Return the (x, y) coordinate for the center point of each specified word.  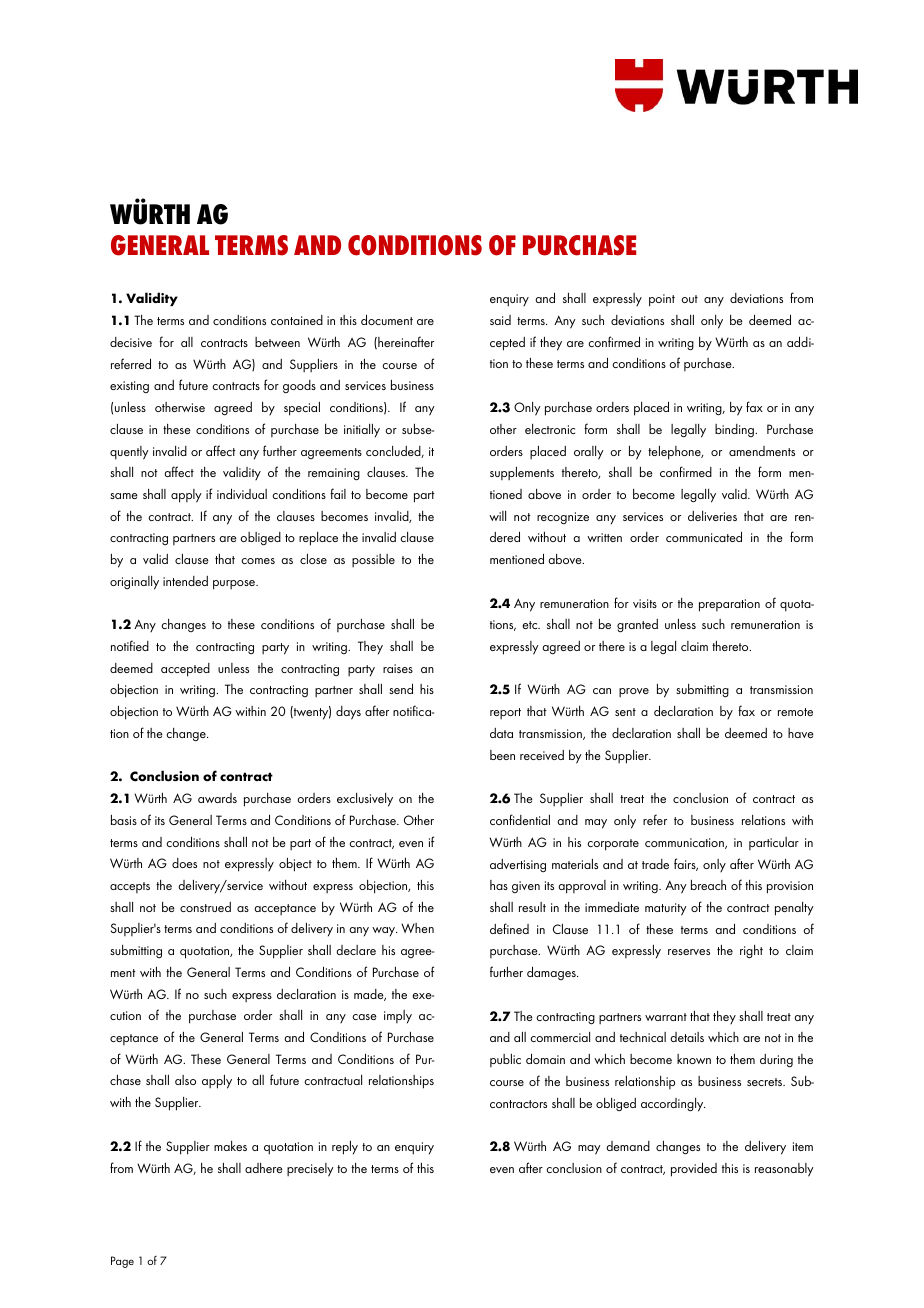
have (801, 733)
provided (694, 1169)
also (185, 1080)
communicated (704, 536)
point (662, 300)
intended (185, 581)
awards (217, 798)
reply (345, 1148)
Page (122, 1262)
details (687, 1037)
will (497, 516)
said (500, 320)
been (502, 755)
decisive (131, 342)
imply (398, 1017)
